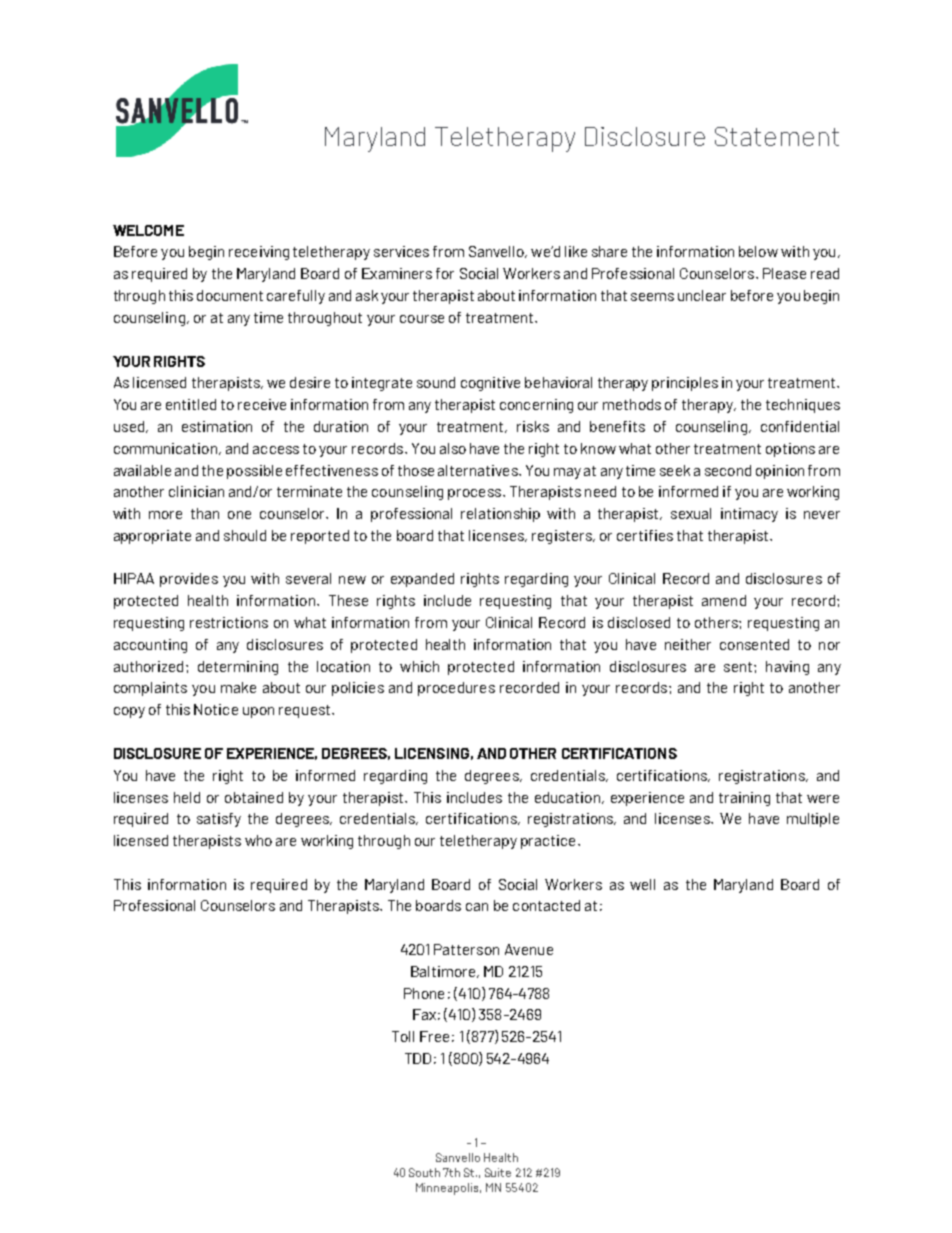 This screenshot has width=952, height=1233. I want to click on procedures, so click(456, 689).
